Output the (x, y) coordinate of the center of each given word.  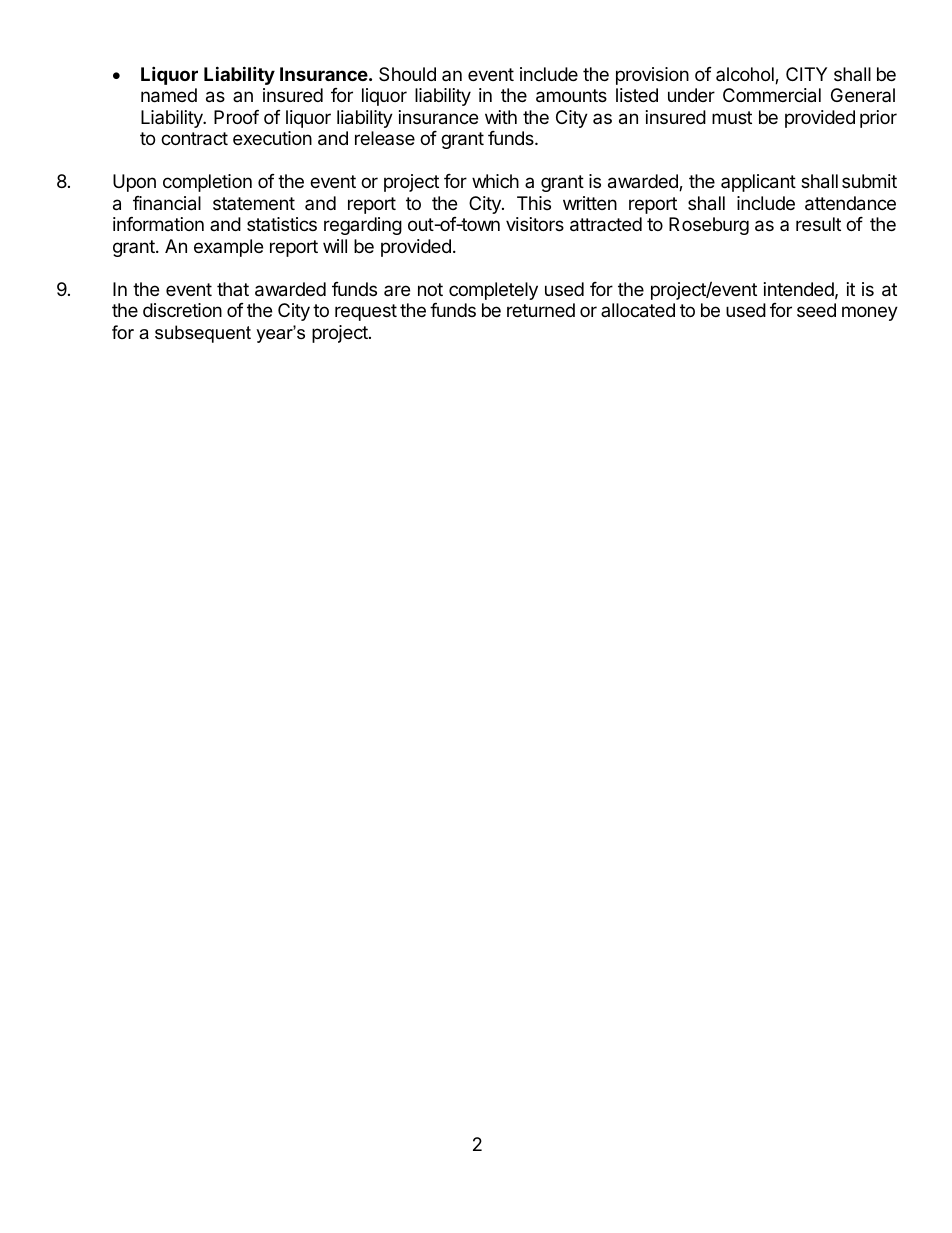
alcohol (746, 75)
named (169, 95)
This (534, 203)
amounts (571, 96)
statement (254, 203)
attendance (850, 203)
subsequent (203, 334)
